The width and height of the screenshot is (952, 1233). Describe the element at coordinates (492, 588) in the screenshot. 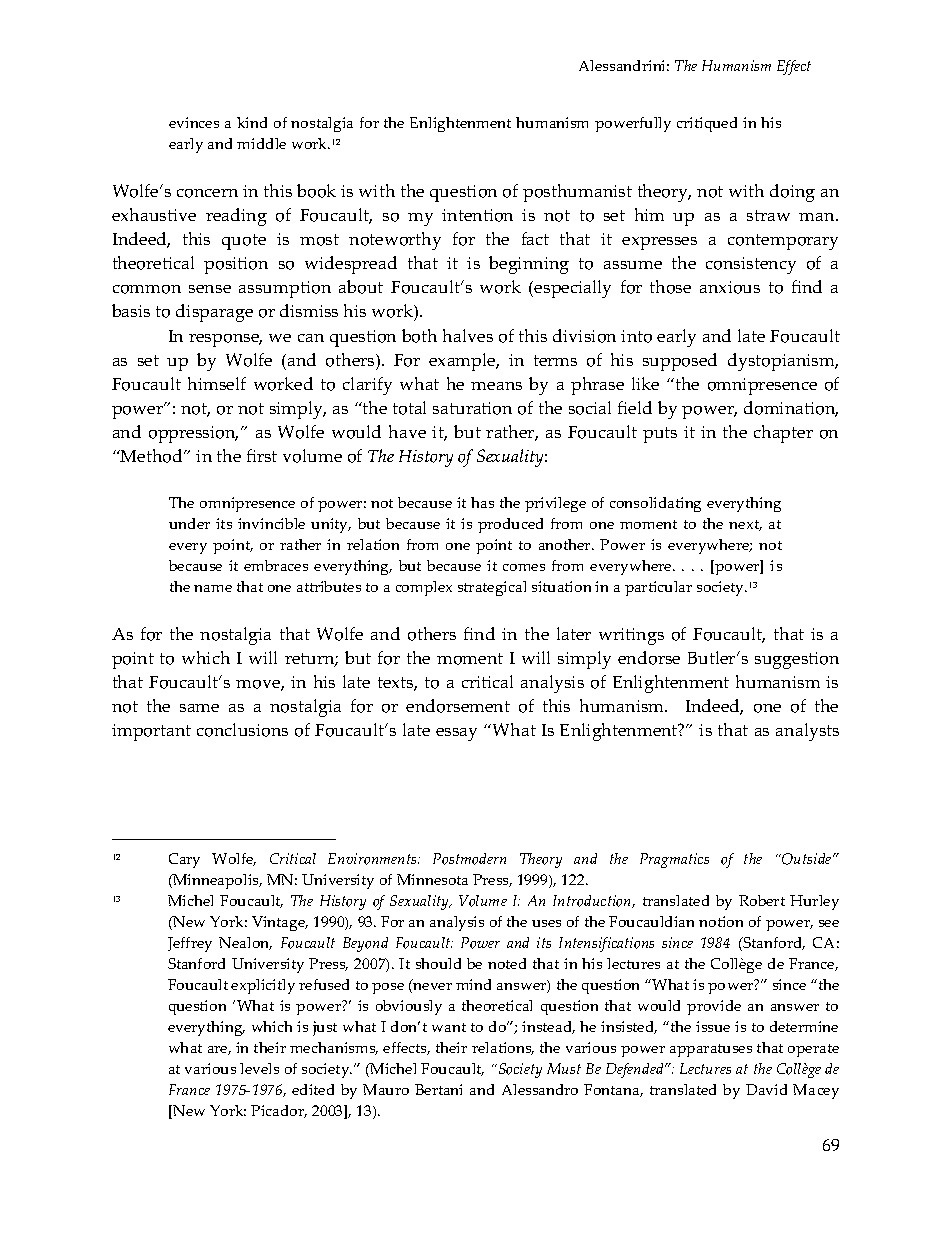

I see `strategical` at that location.
